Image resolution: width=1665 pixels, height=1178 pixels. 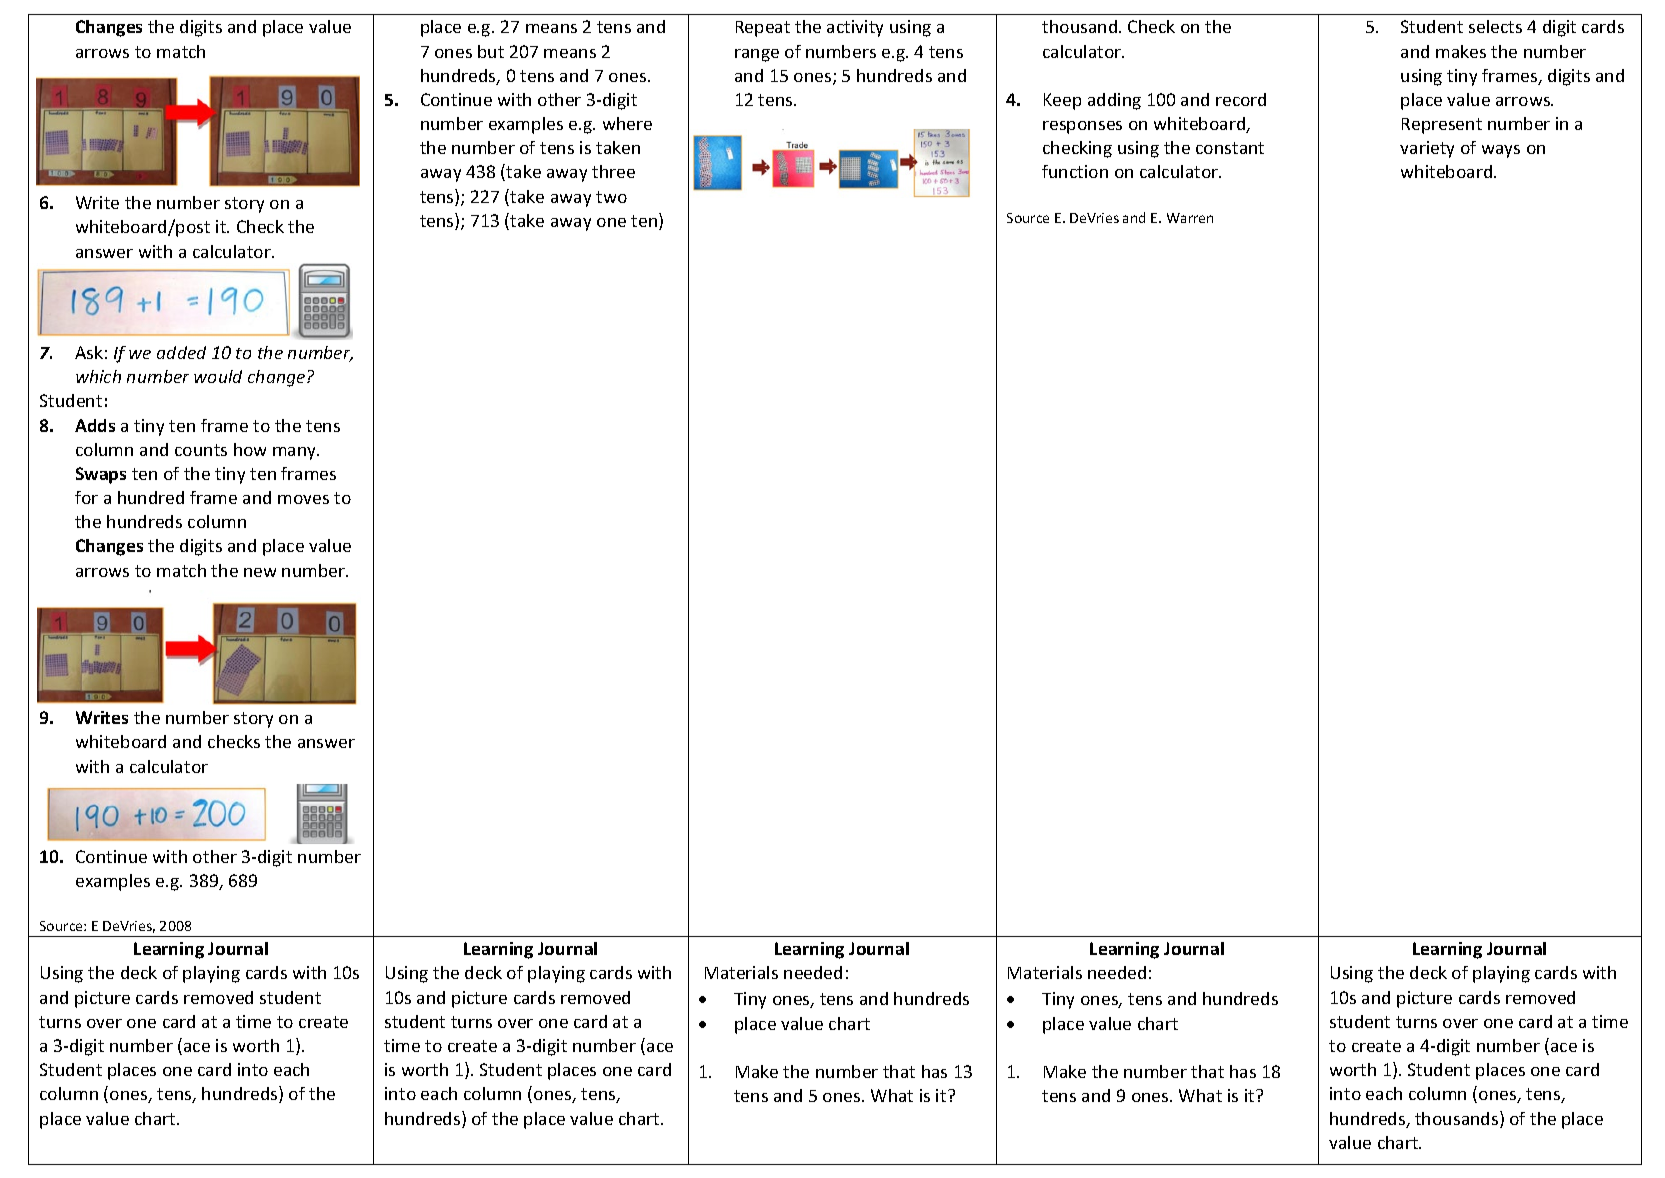 I want to click on two, so click(x=611, y=197).
